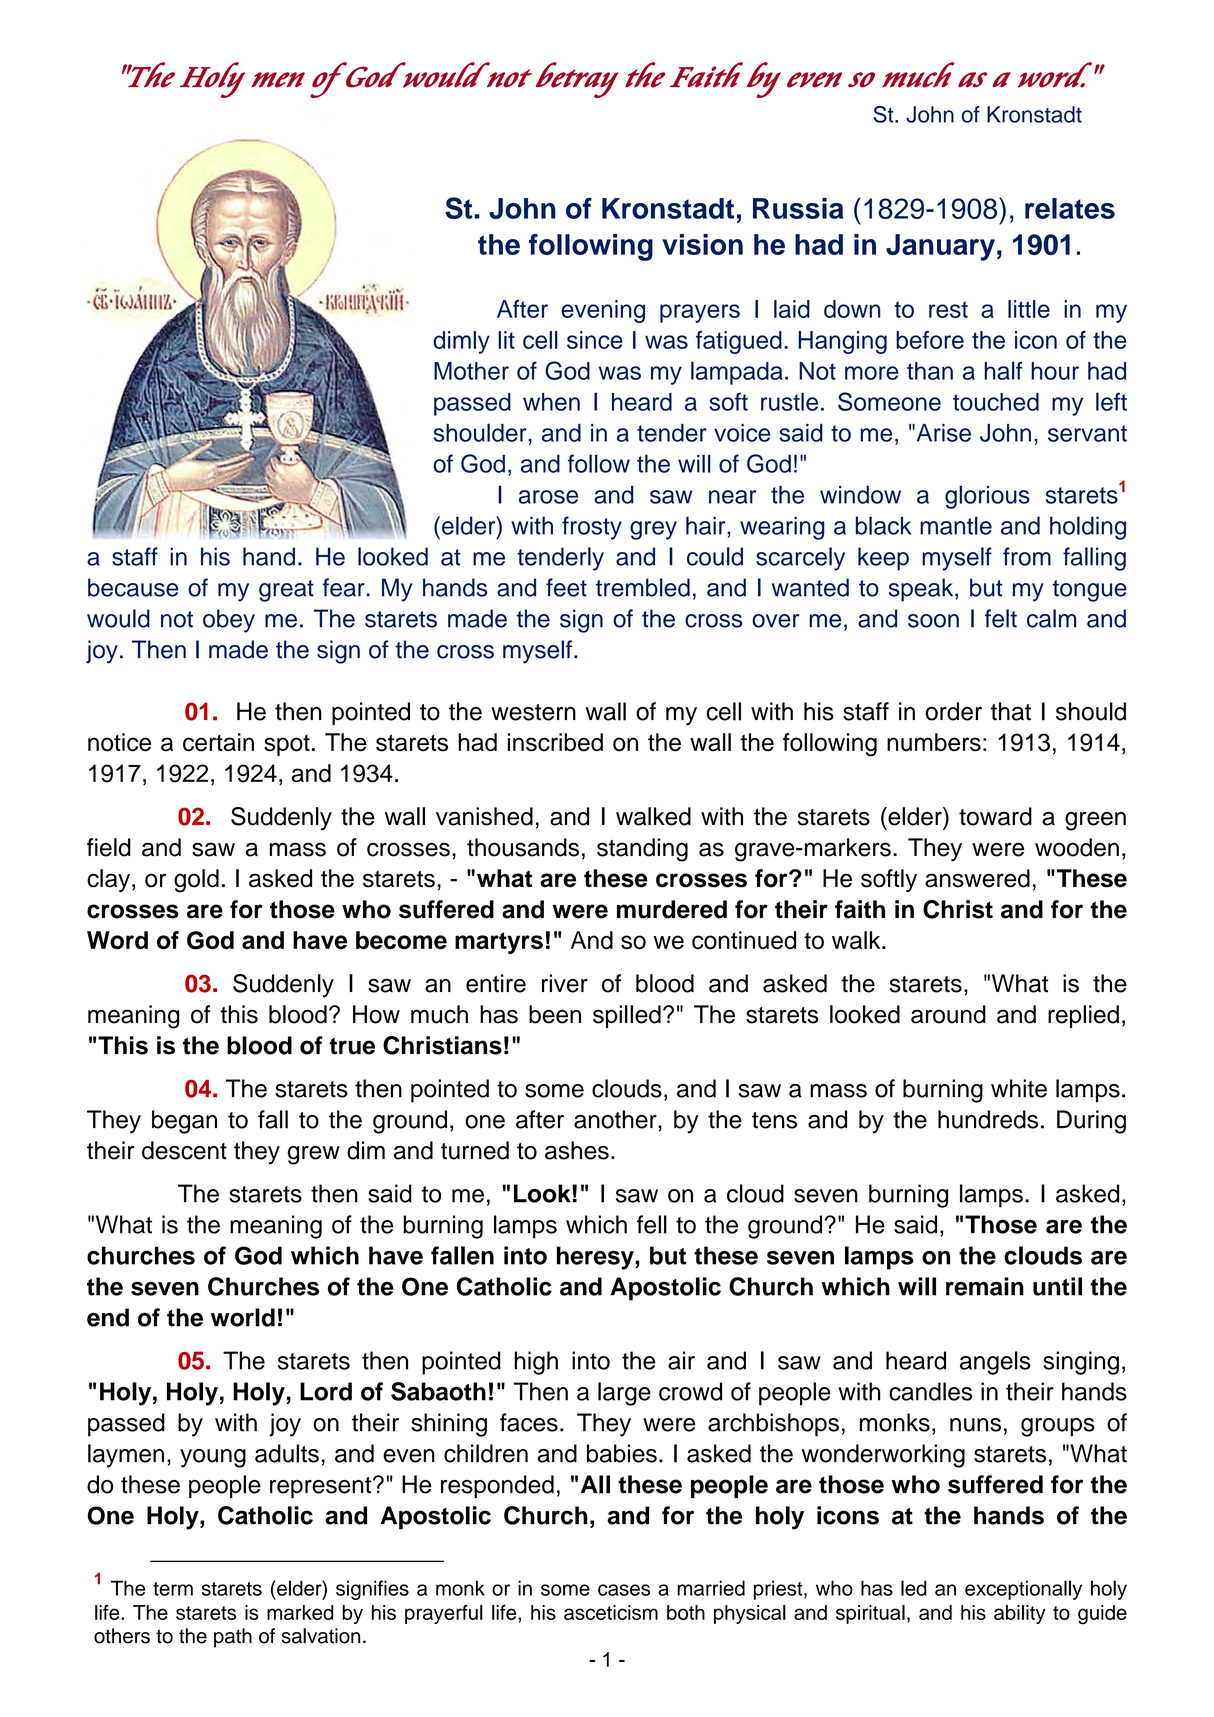 This document has height=1717, width=1214. Describe the element at coordinates (624, 1590) in the document. I see `cases` at that location.
